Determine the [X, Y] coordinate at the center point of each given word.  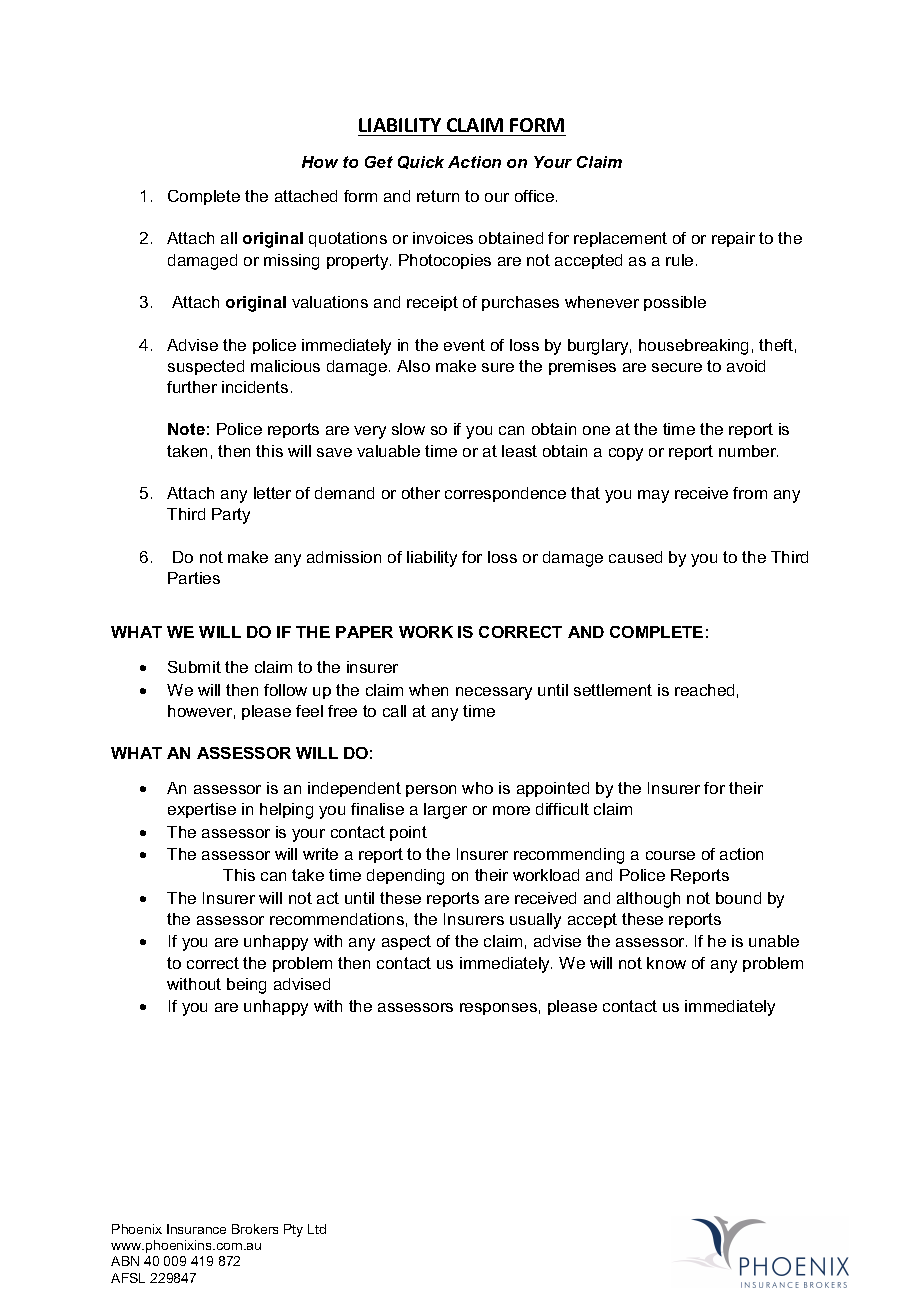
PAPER [364, 632]
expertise [202, 810]
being [246, 986]
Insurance [196, 1229]
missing [291, 262]
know [666, 963]
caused [635, 557]
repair [733, 239]
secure [677, 367]
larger [445, 811]
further [192, 387]
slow [408, 429]
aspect [406, 942]
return [438, 196]
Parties [194, 578]
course [670, 855]
